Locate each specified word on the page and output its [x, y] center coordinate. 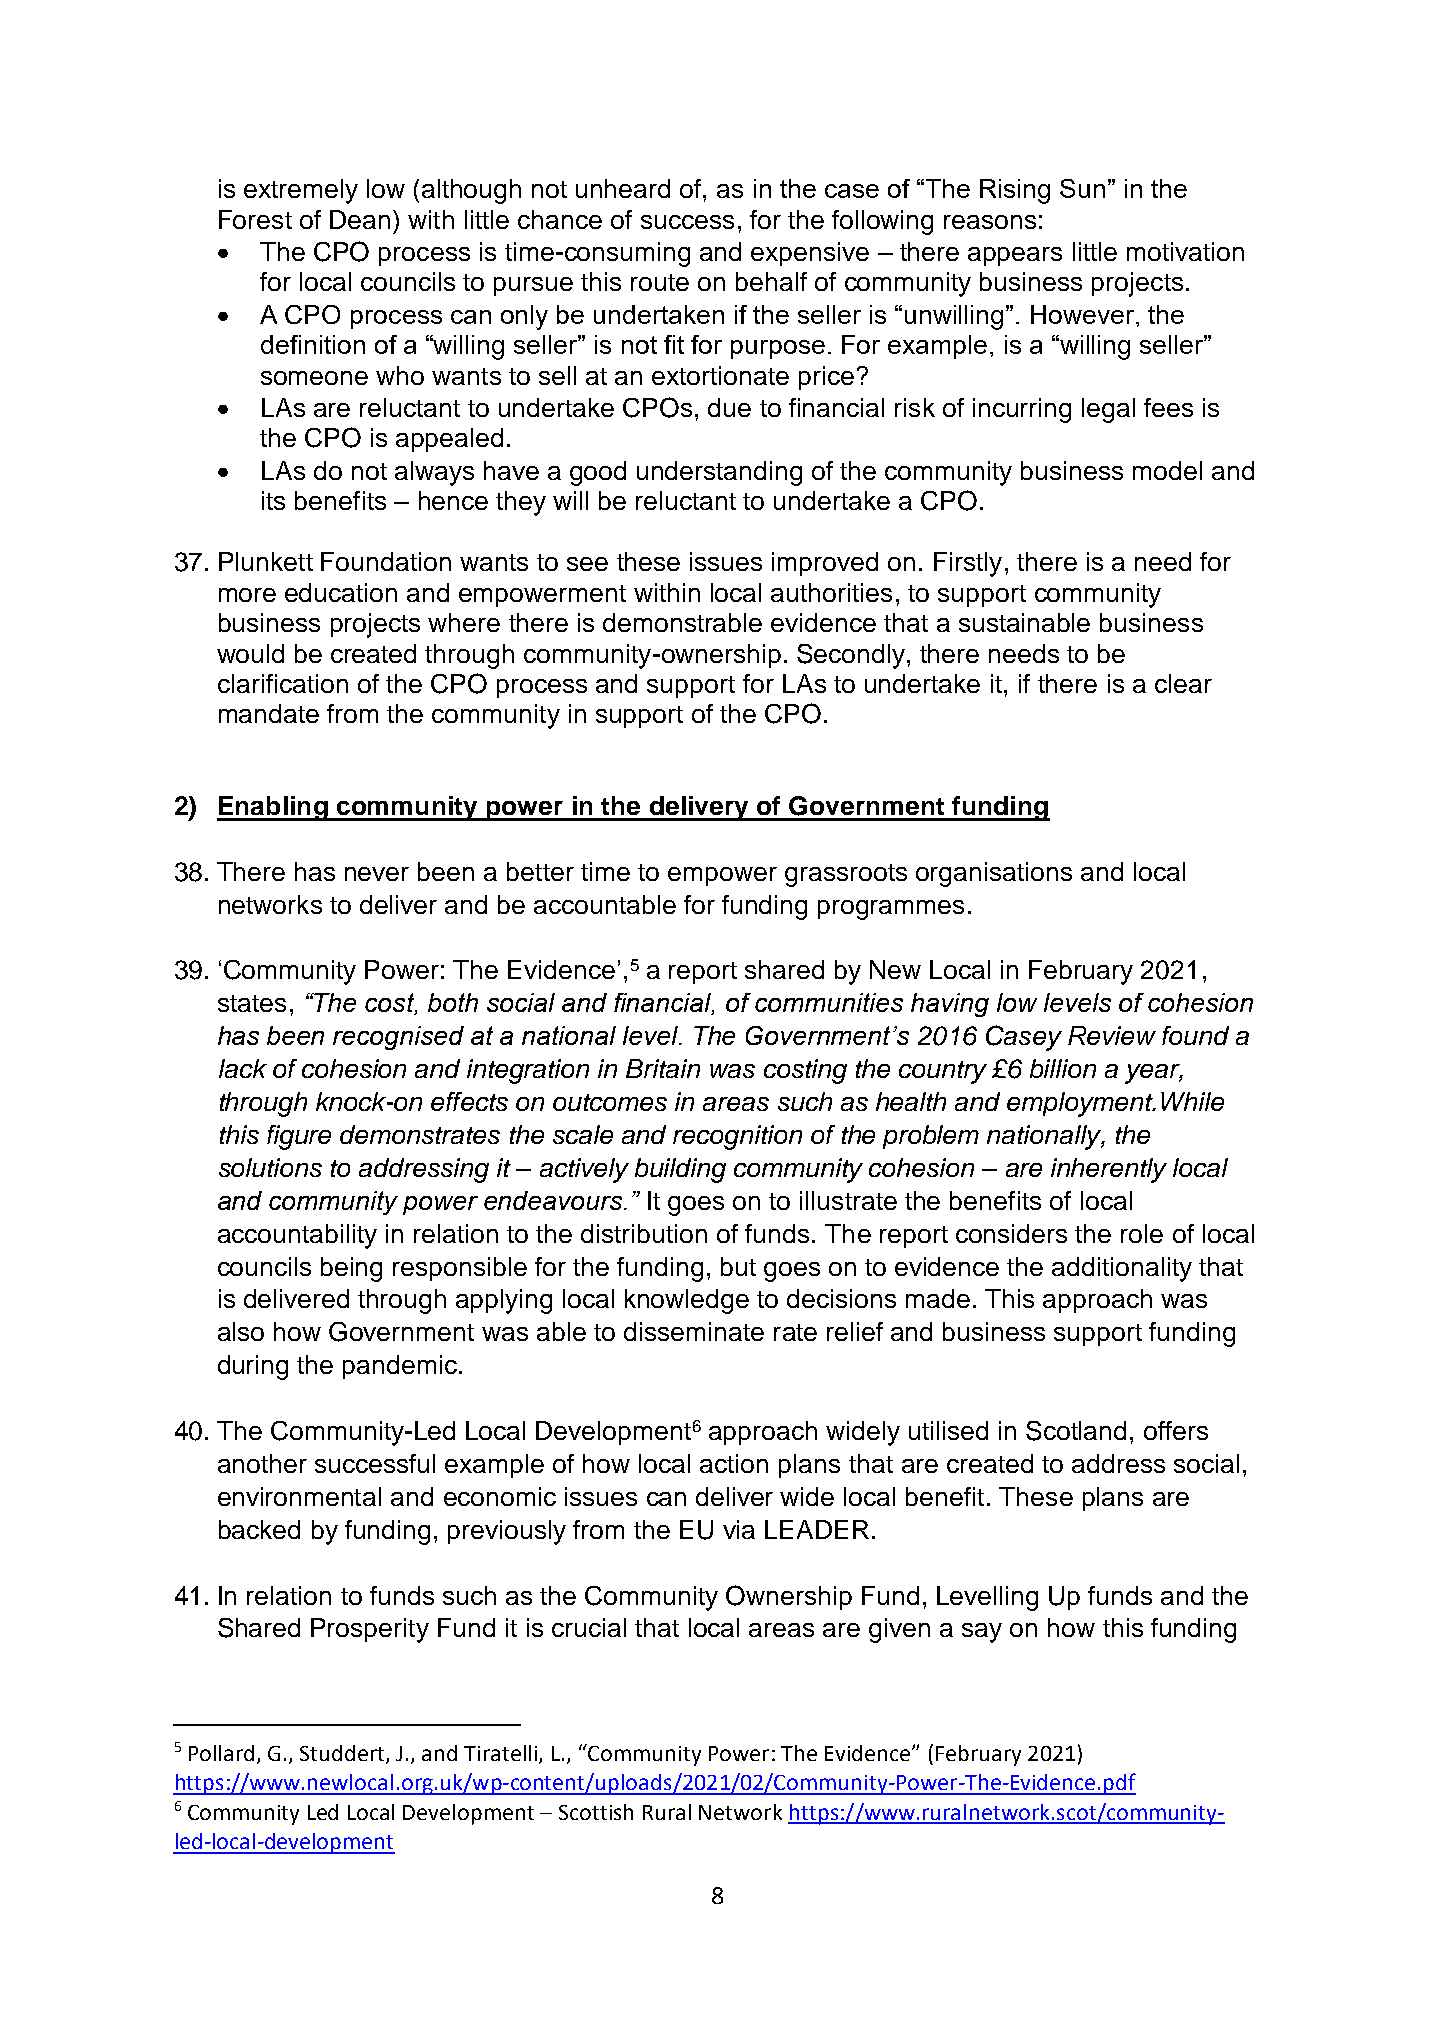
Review [1112, 1035]
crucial [589, 1627]
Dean [360, 219]
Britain [663, 1068]
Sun [1082, 188]
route [660, 282]
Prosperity [370, 1630]
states [252, 1003]
